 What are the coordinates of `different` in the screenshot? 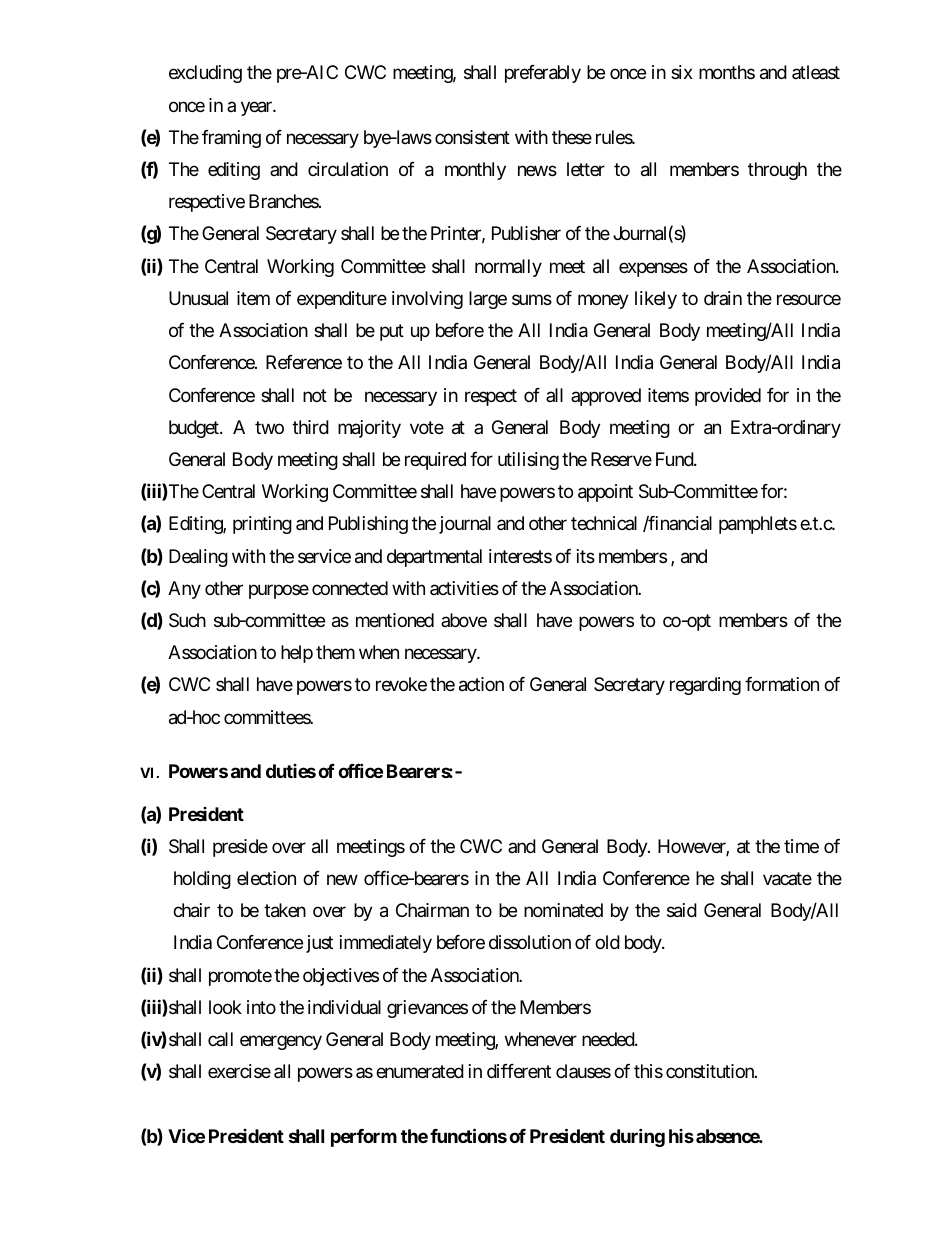 It's located at (519, 1071).
